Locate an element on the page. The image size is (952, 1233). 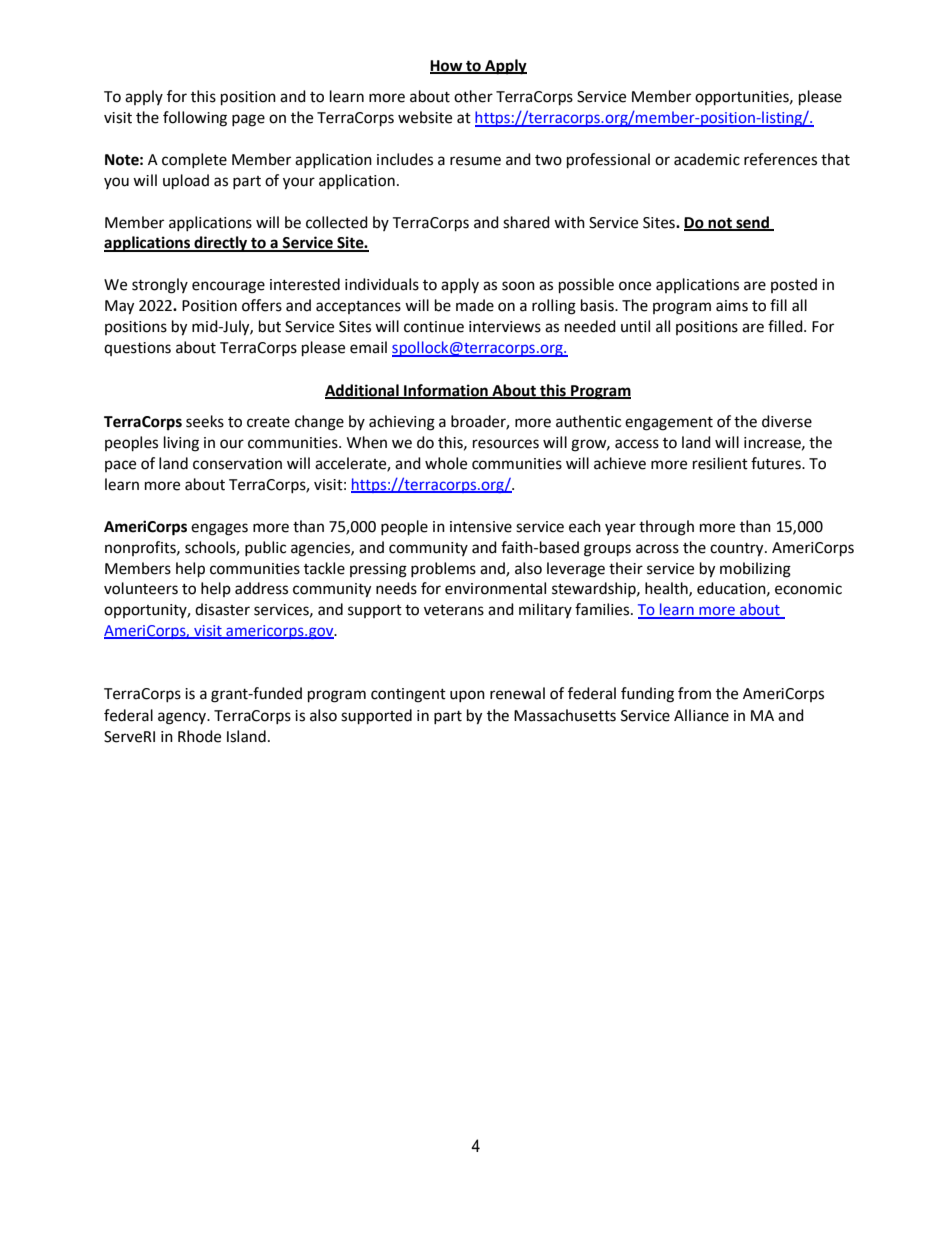
engages is located at coordinates (219, 529).
